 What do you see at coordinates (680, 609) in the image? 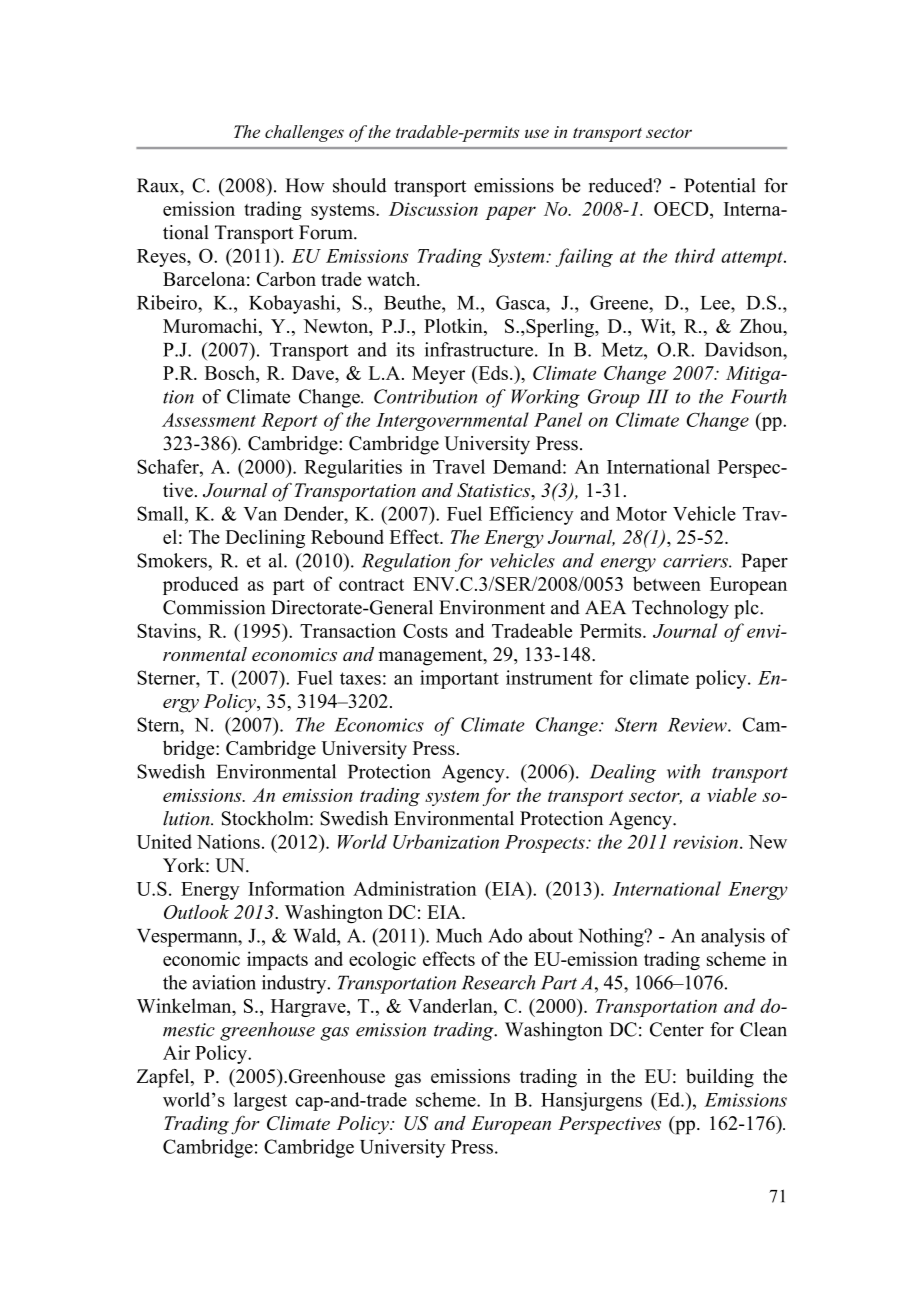
I see `Technology` at bounding box center [680, 609].
